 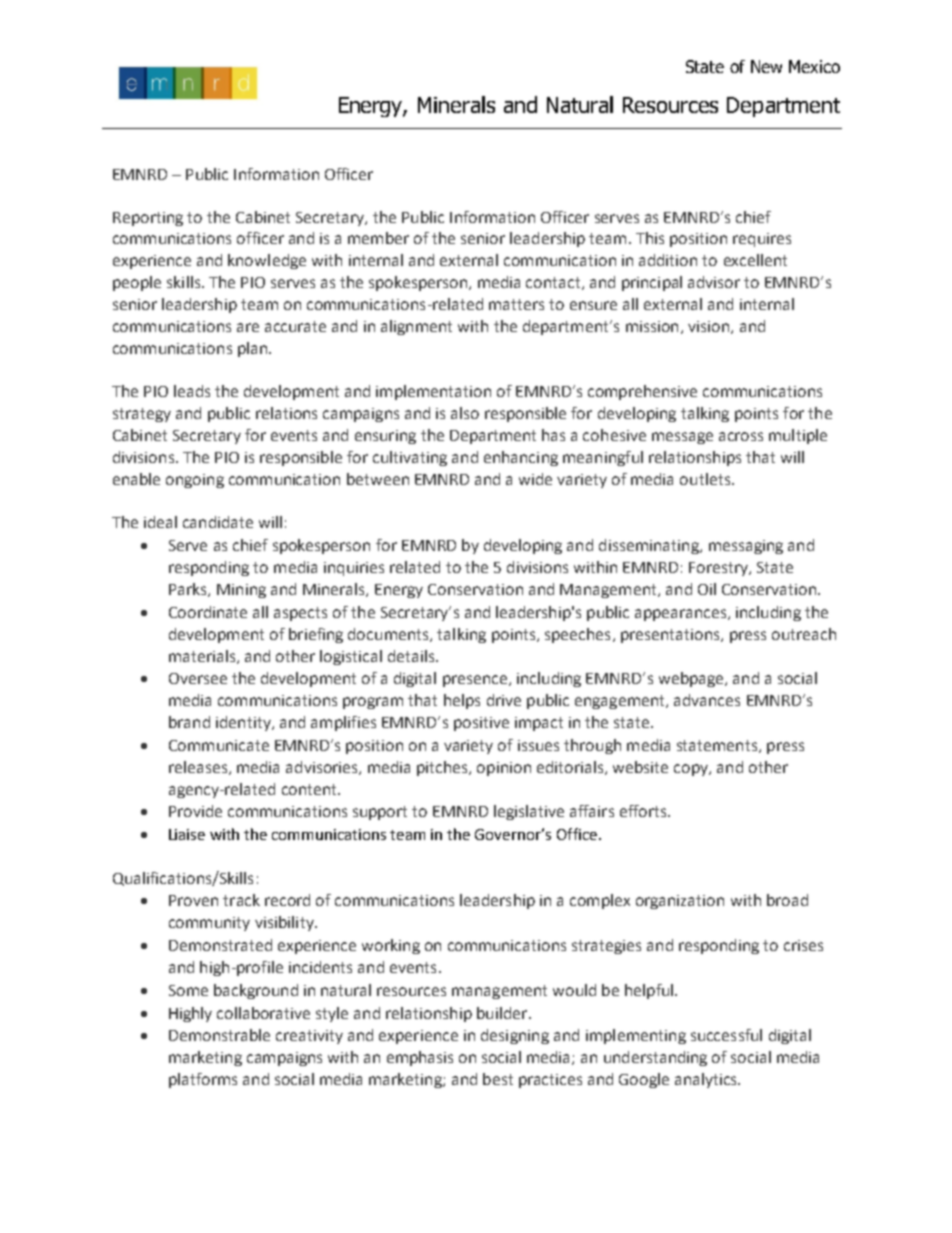 What do you see at coordinates (515, 1036) in the document?
I see `designing` at bounding box center [515, 1036].
